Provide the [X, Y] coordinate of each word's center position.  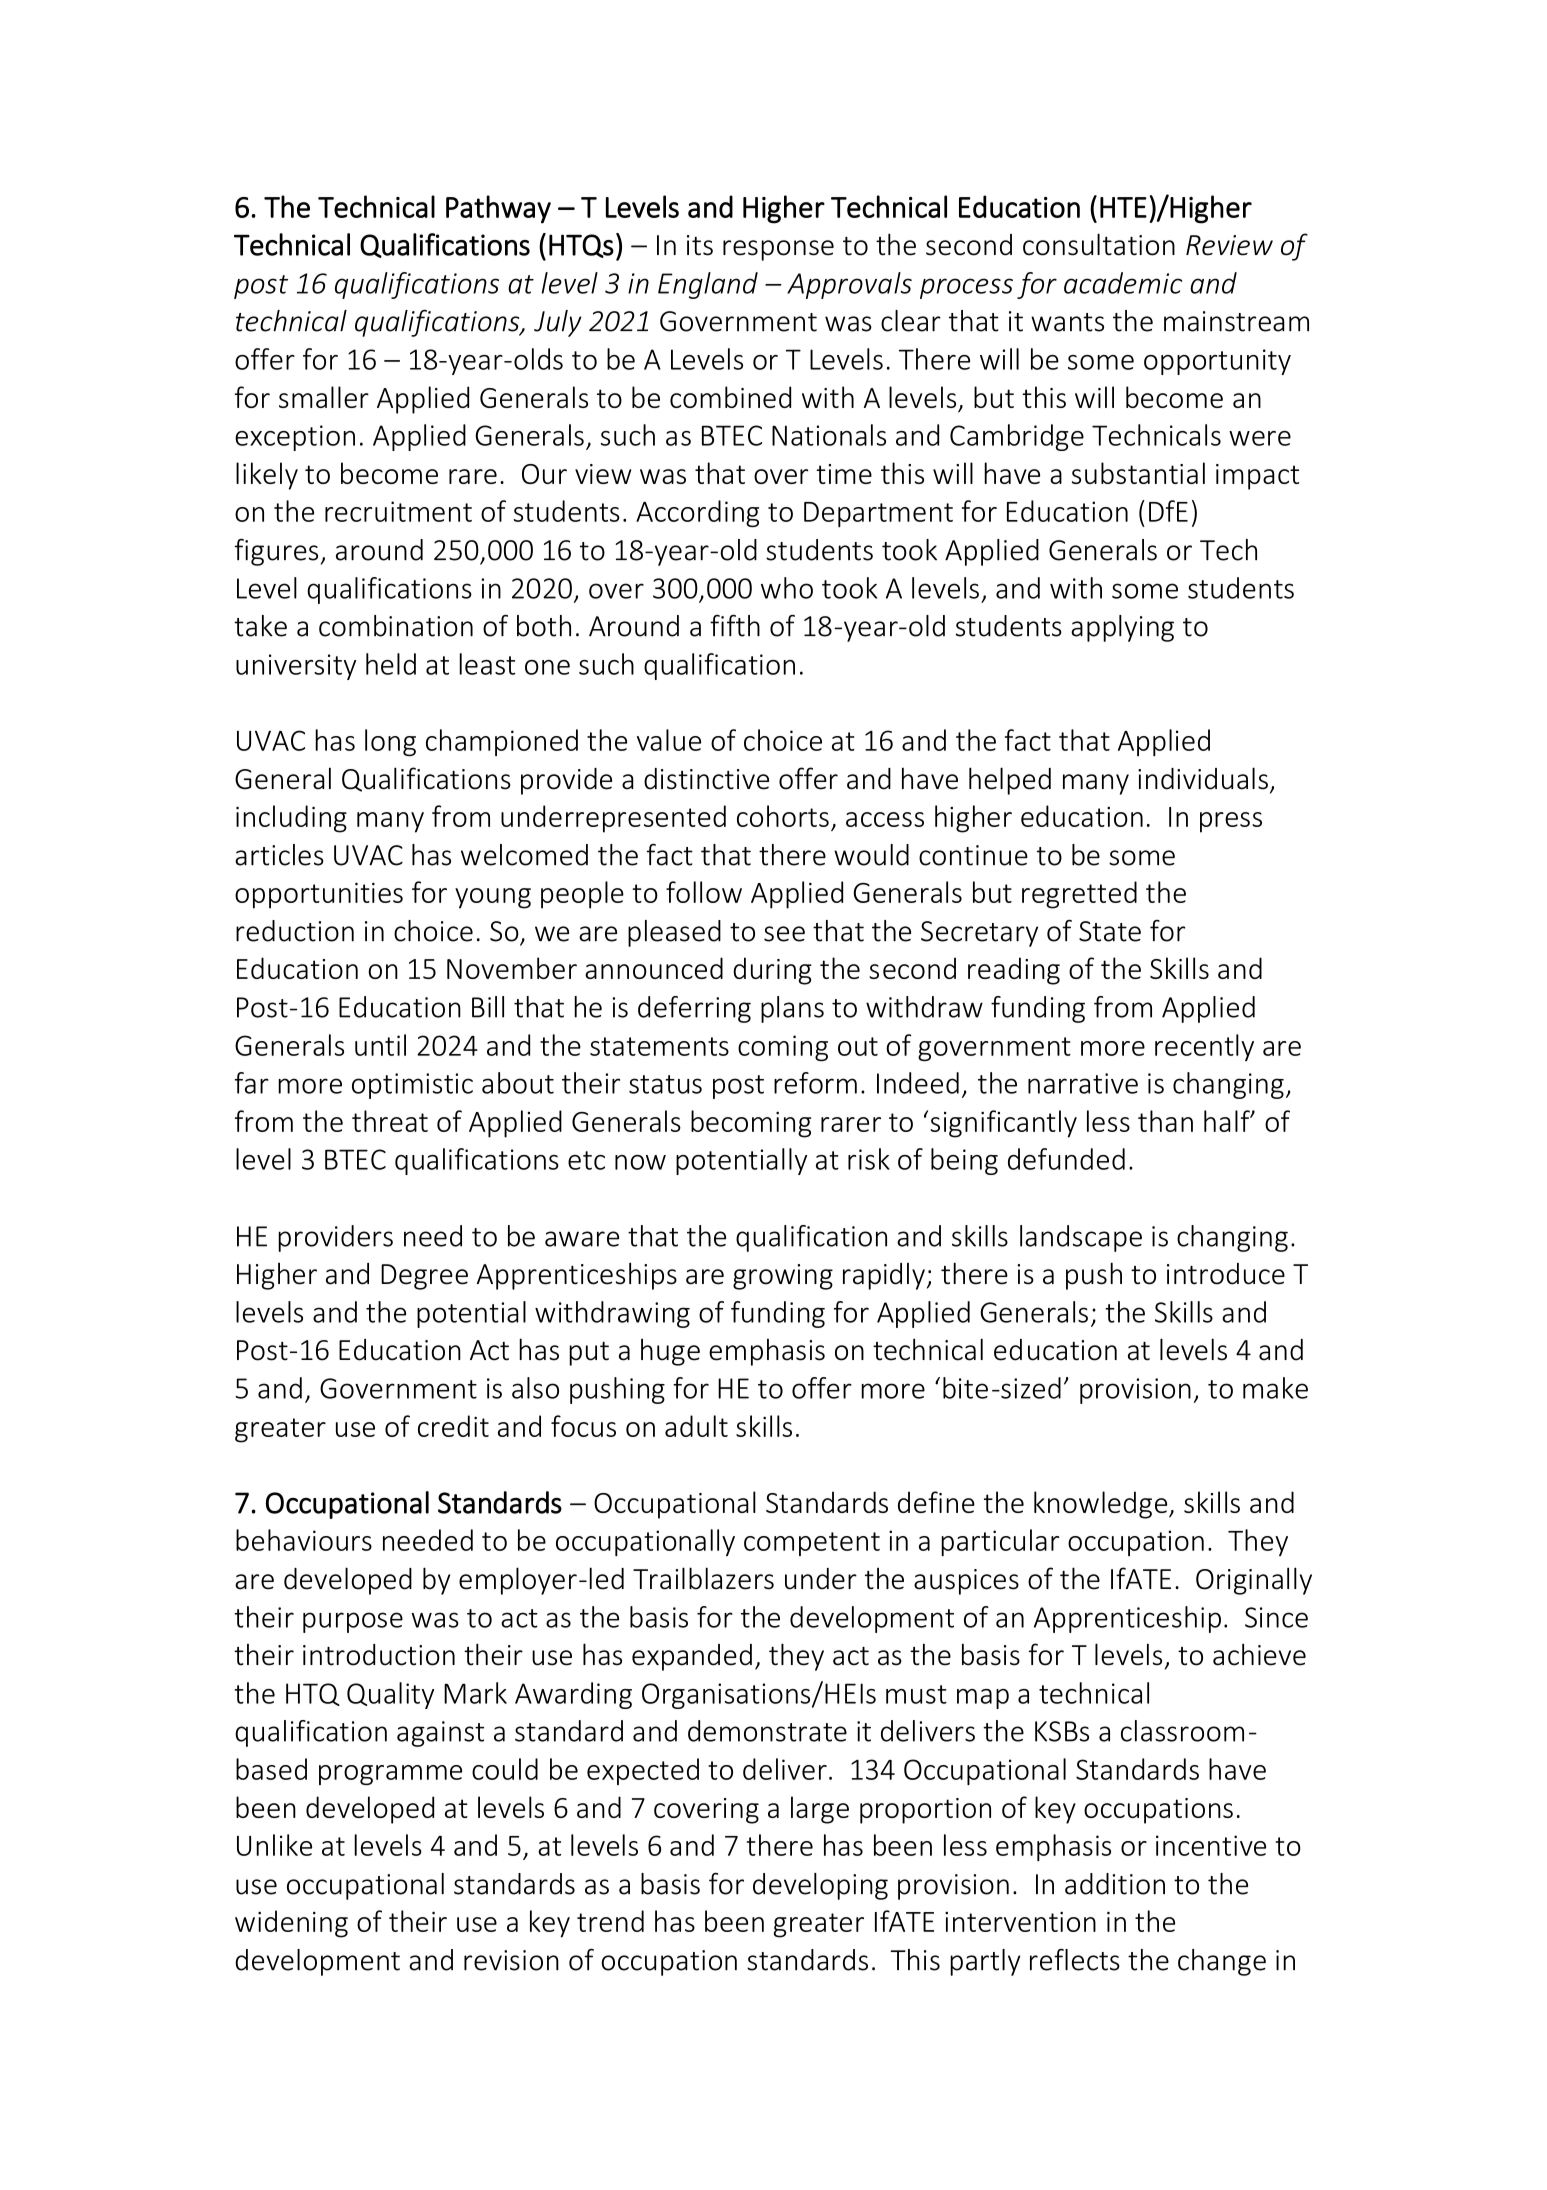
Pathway [498, 209]
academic [1123, 283]
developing [820, 1886]
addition [1115, 1884]
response [778, 250]
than [1165, 1121]
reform [815, 1083]
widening [291, 1924]
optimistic [412, 1086]
